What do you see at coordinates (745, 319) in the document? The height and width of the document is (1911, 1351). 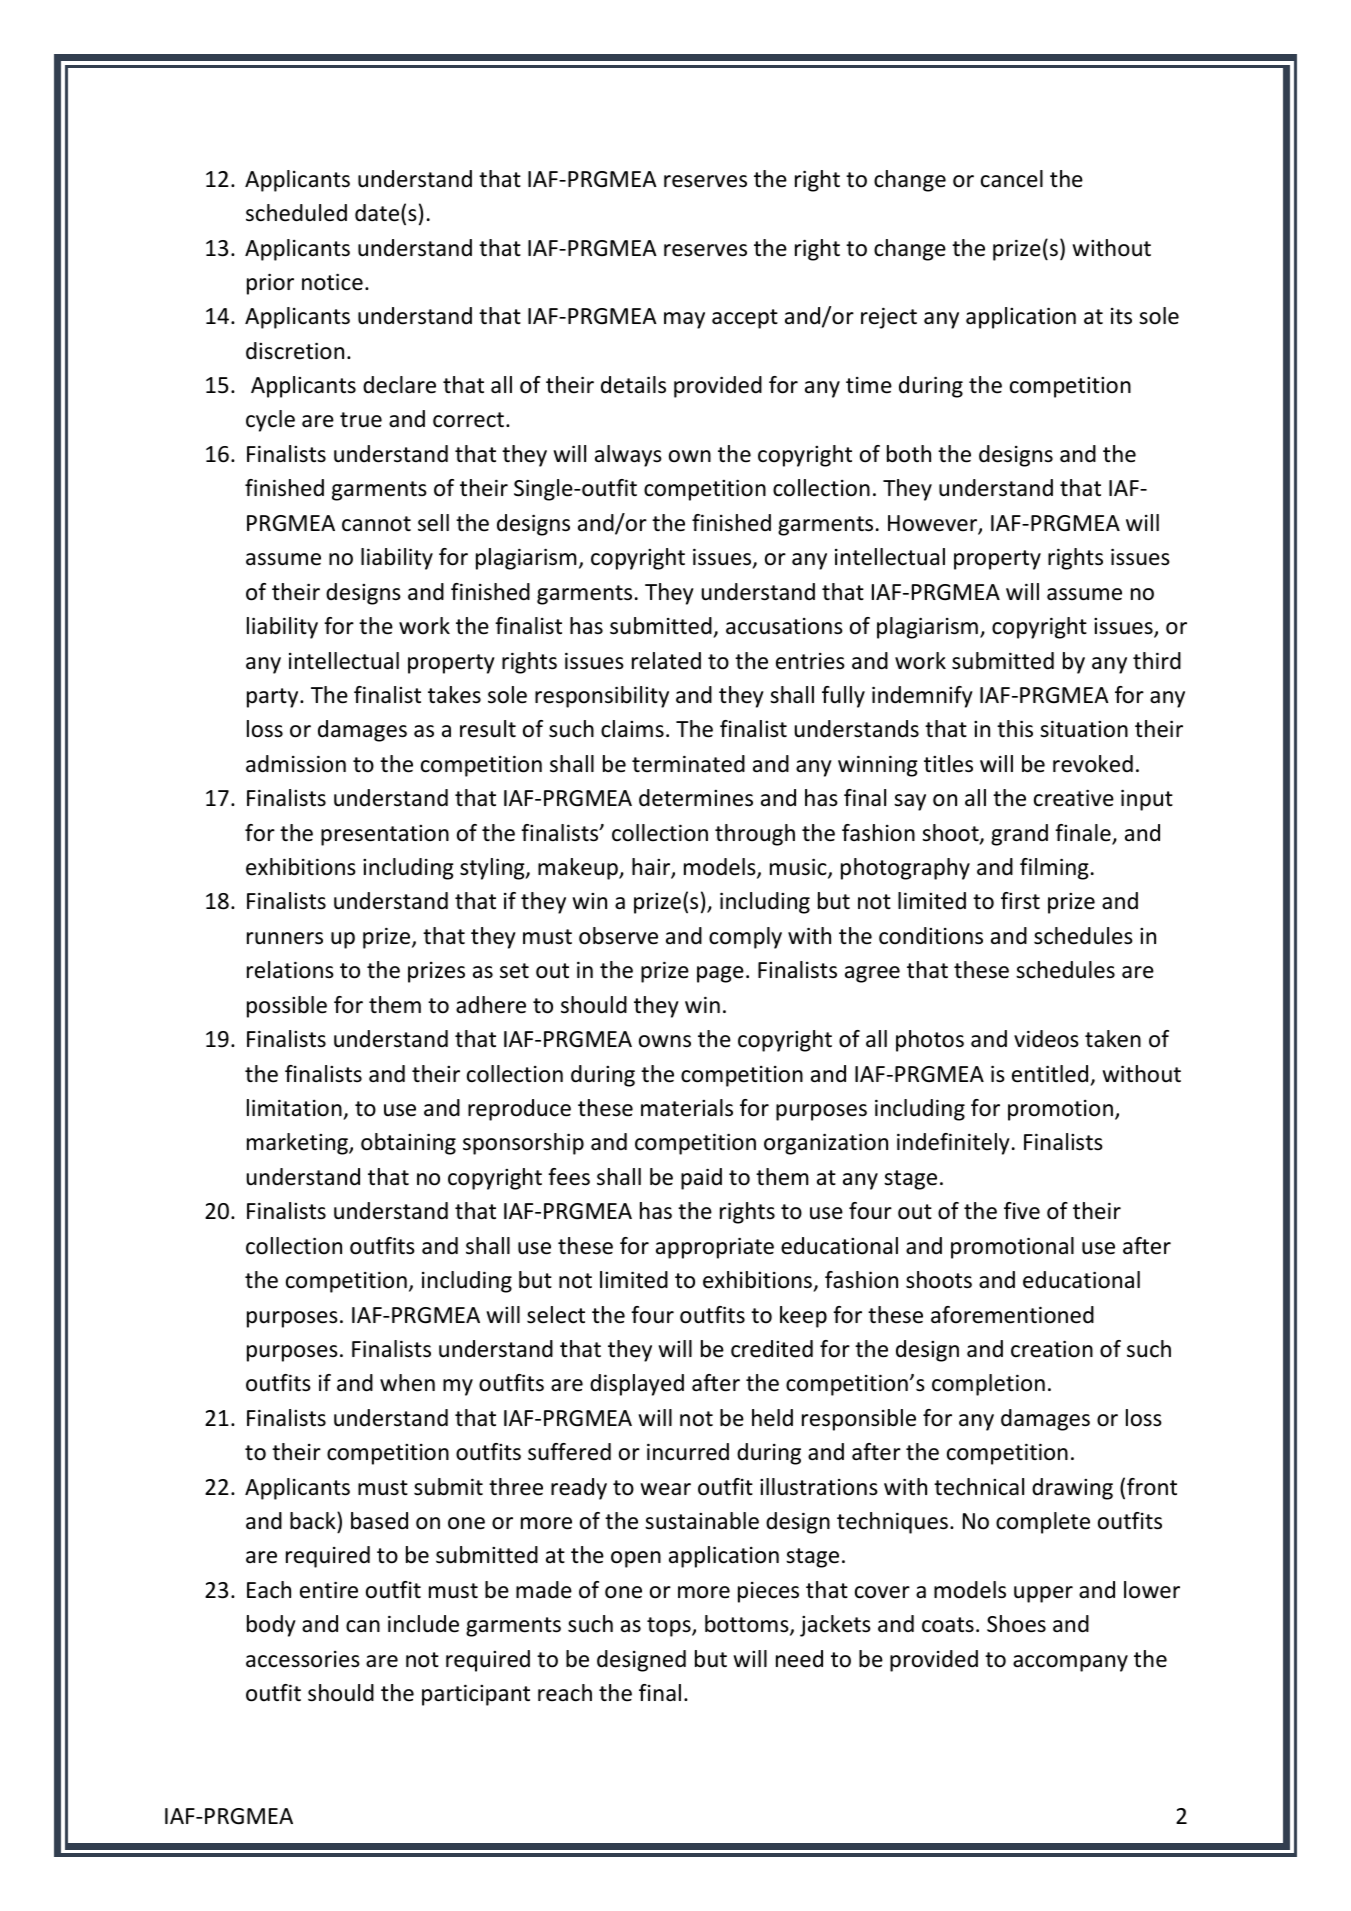 I see `accept` at bounding box center [745, 319].
